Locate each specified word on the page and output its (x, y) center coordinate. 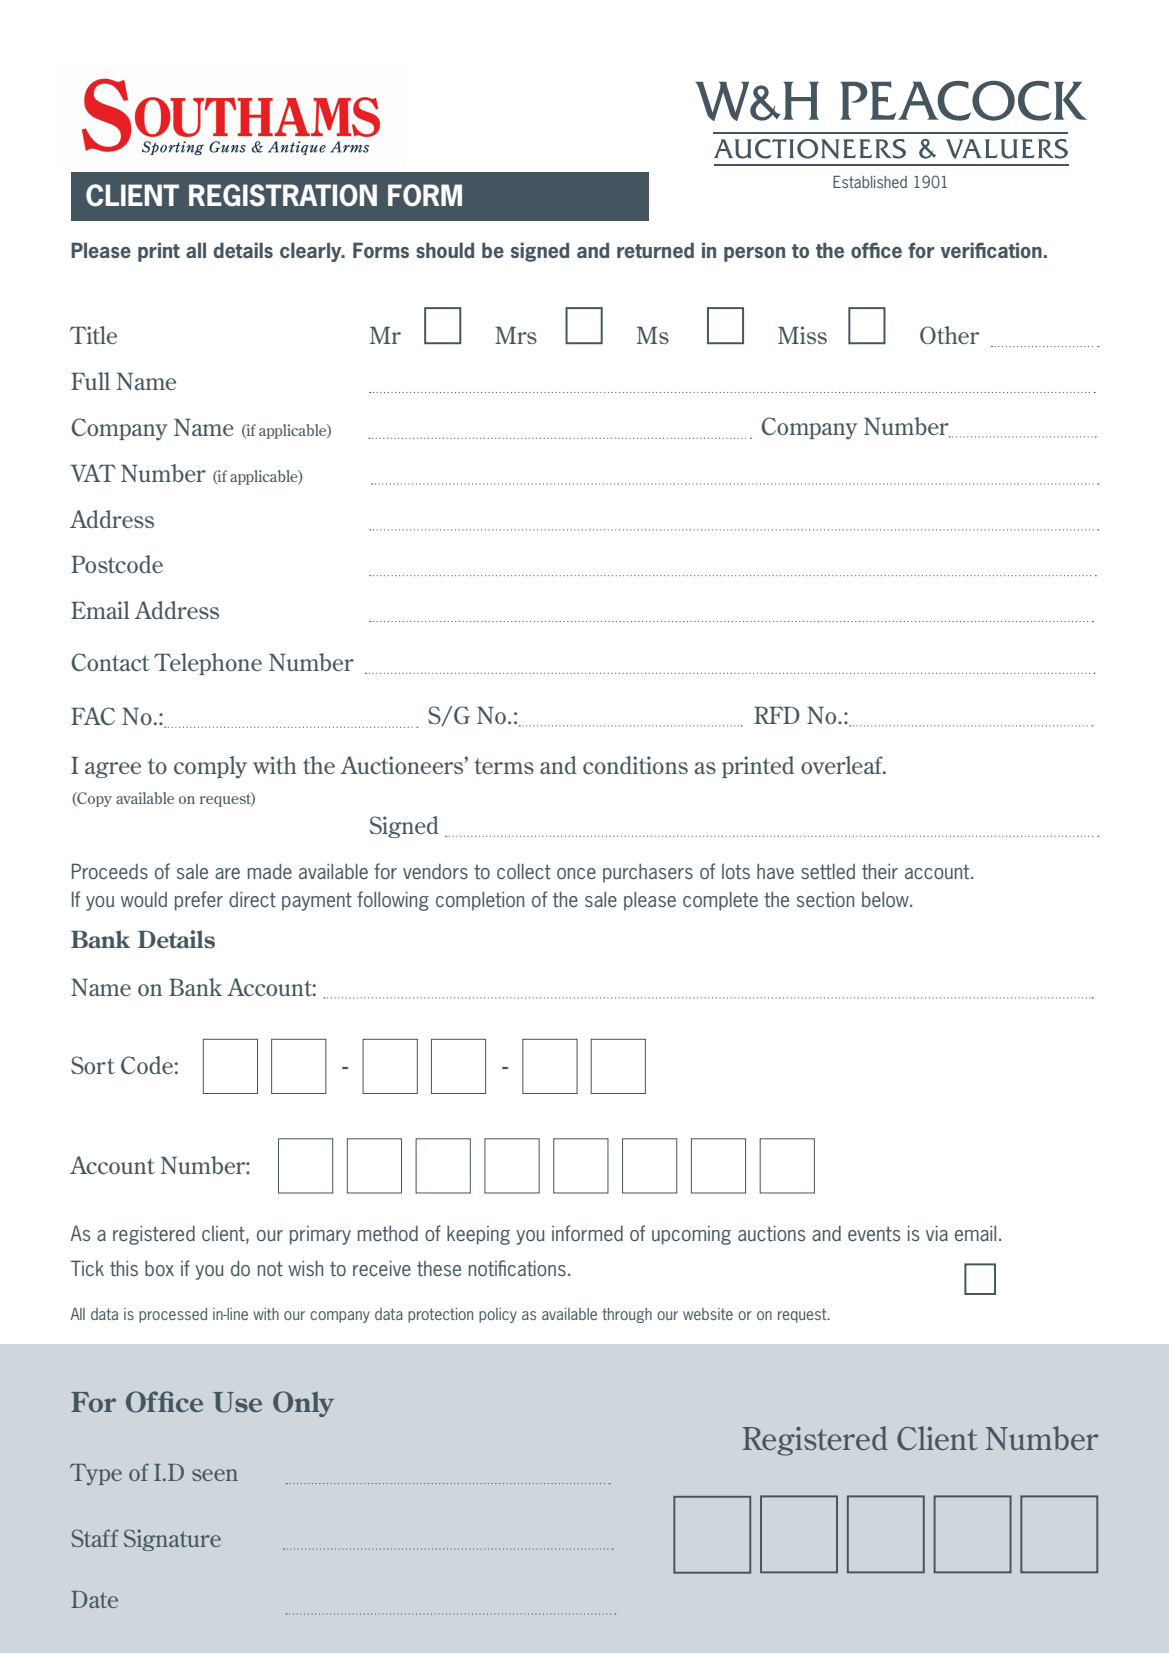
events (874, 1234)
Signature (172, 1540)
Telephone (208, 664)
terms (504, 766)
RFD (777, 715)
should (445, 250)
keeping (478, 1235)
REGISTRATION (283, 195)
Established (870, 182)
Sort (93, 1065)
